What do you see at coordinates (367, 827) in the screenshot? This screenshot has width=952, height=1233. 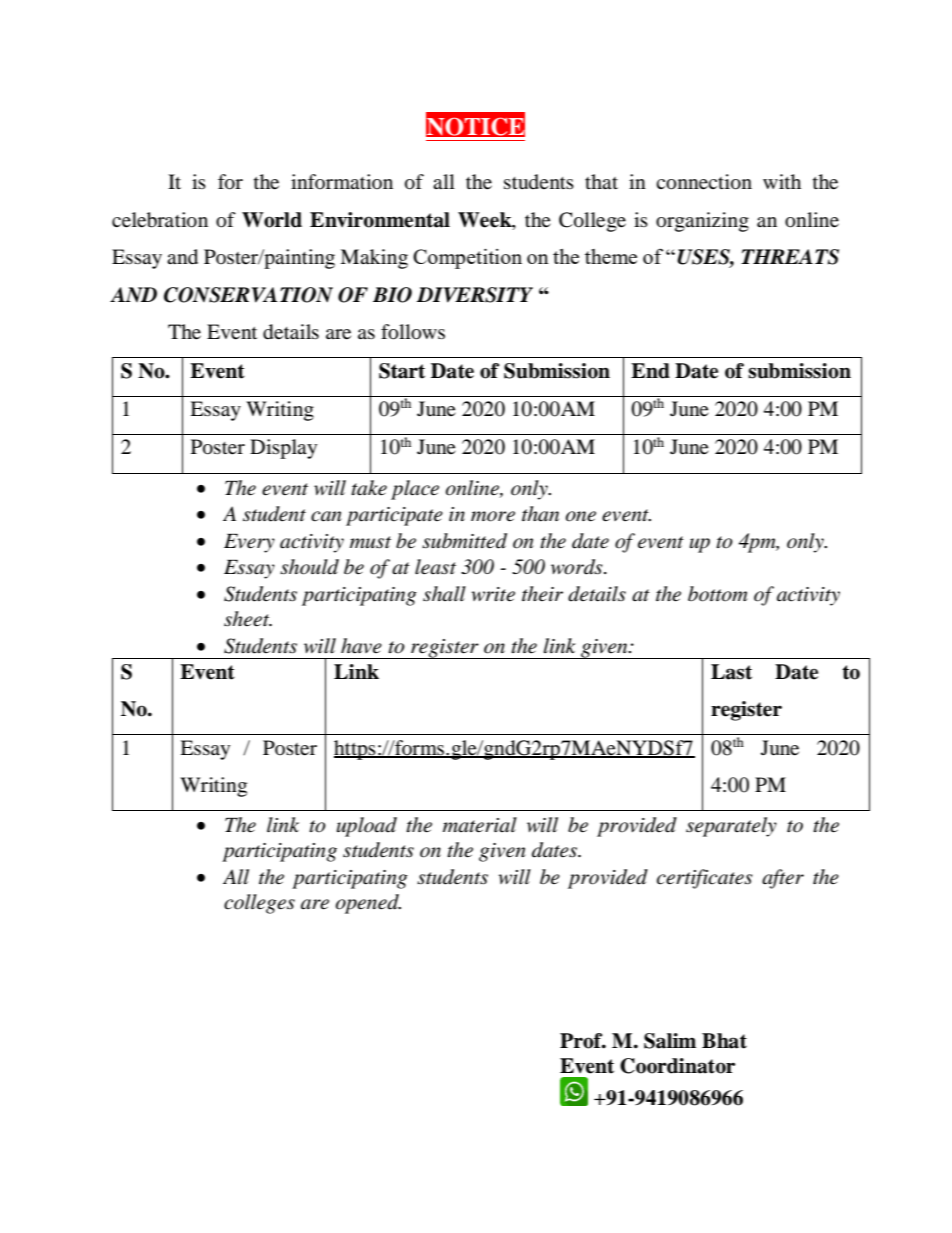 I see `upload` at bounding box center [367, 827].
